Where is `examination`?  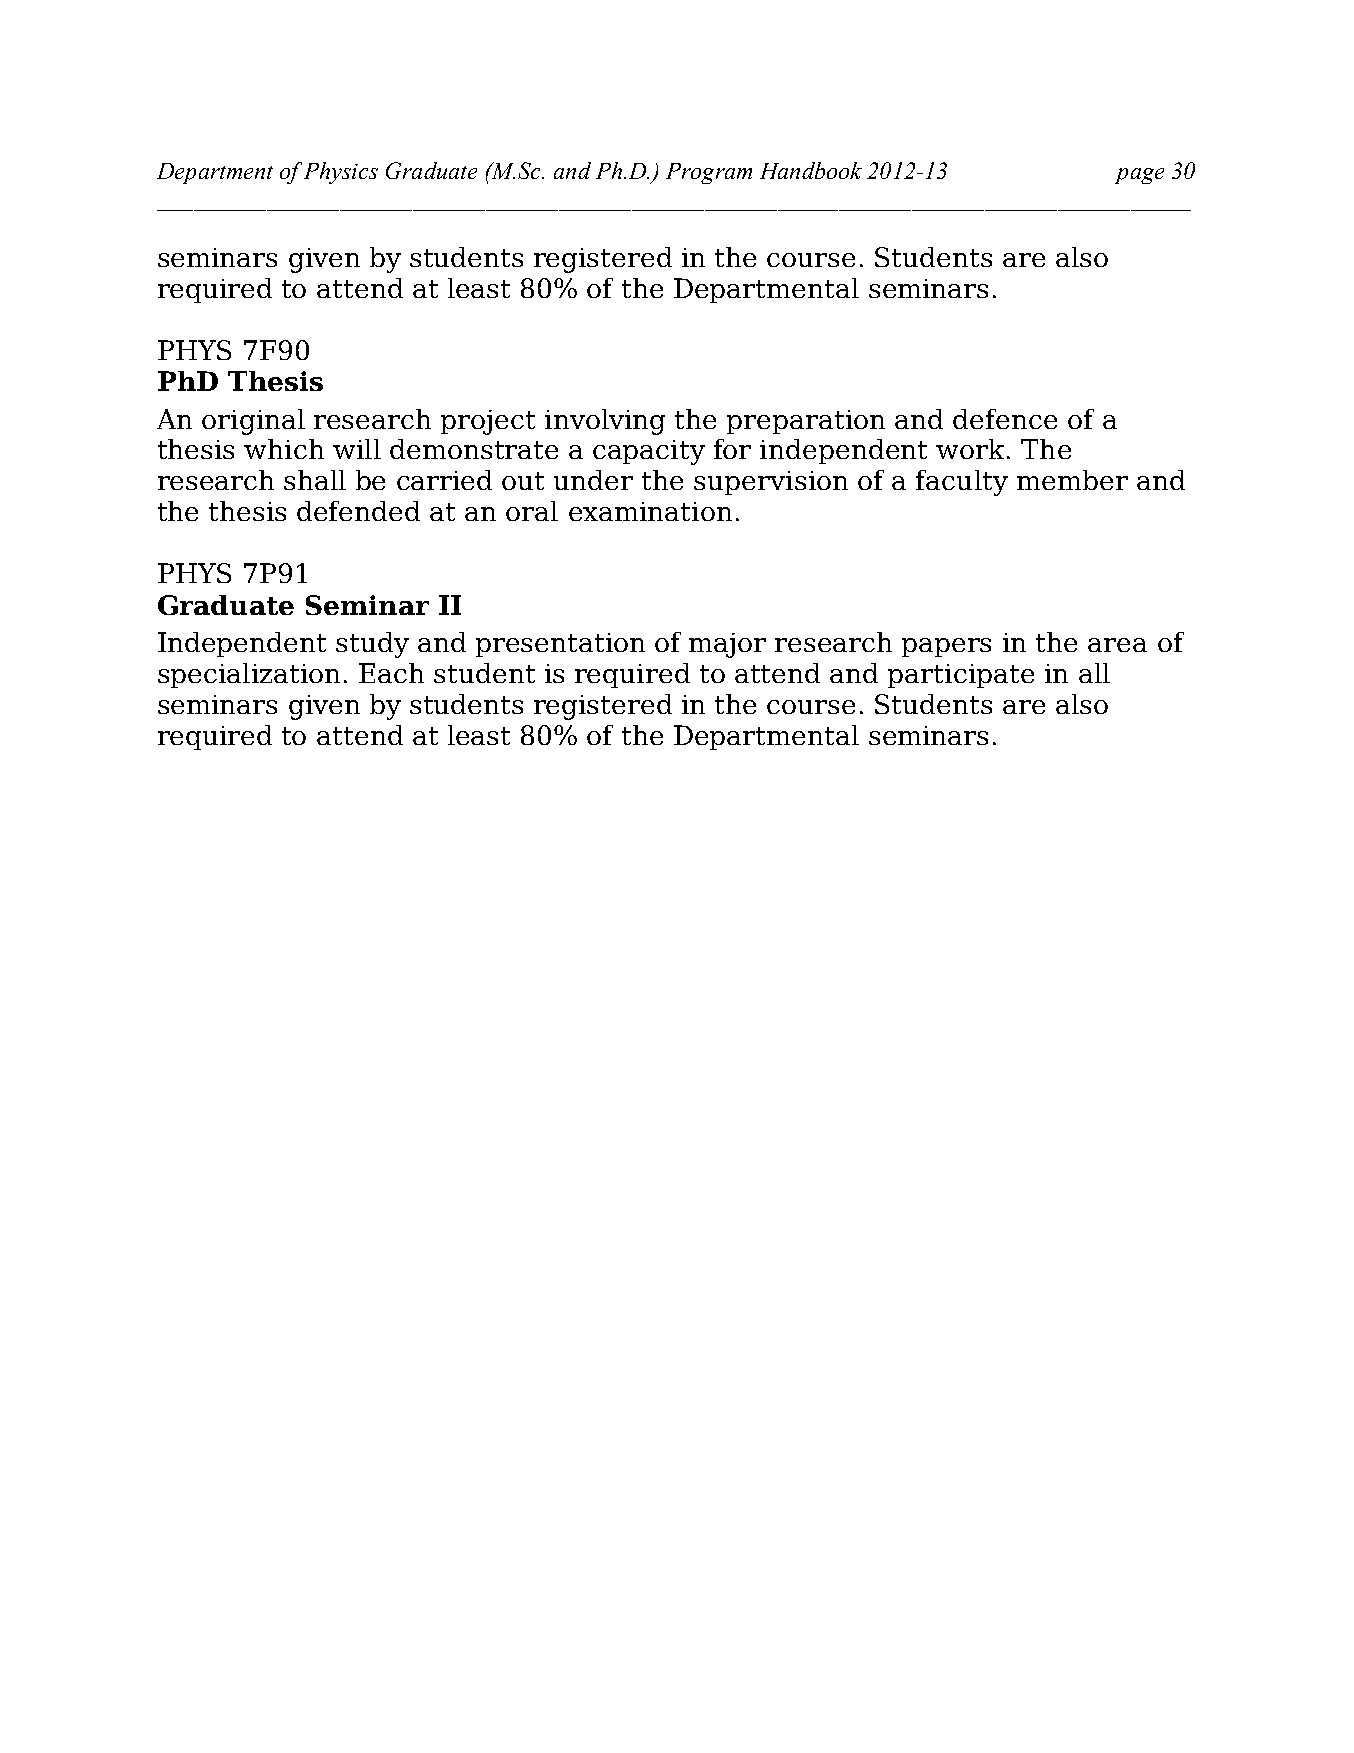 examination is located at coordinates (650, 511).
